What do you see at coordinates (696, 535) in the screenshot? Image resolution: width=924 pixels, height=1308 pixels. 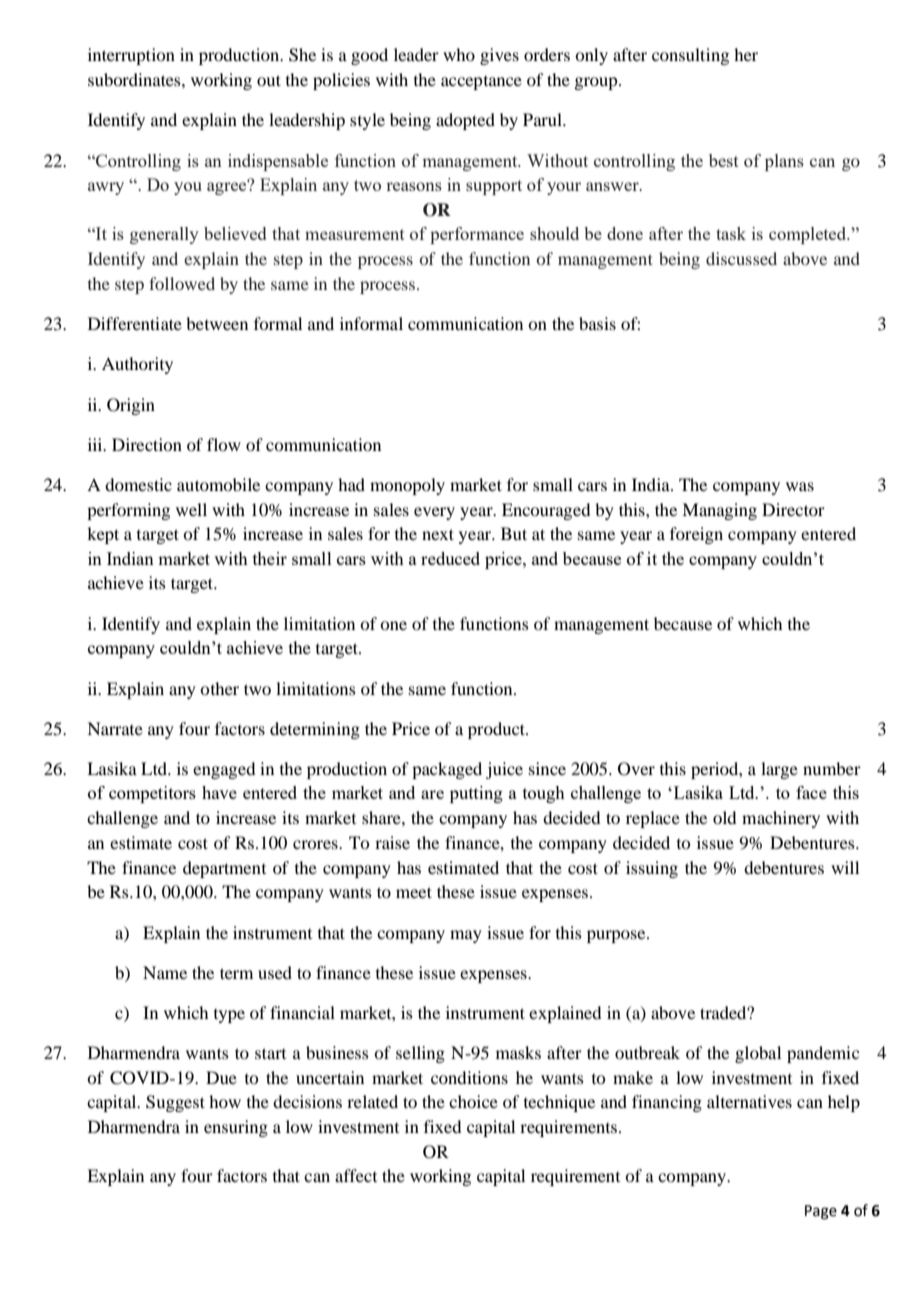 I see `foreign` at bounding box center [696, 535].
